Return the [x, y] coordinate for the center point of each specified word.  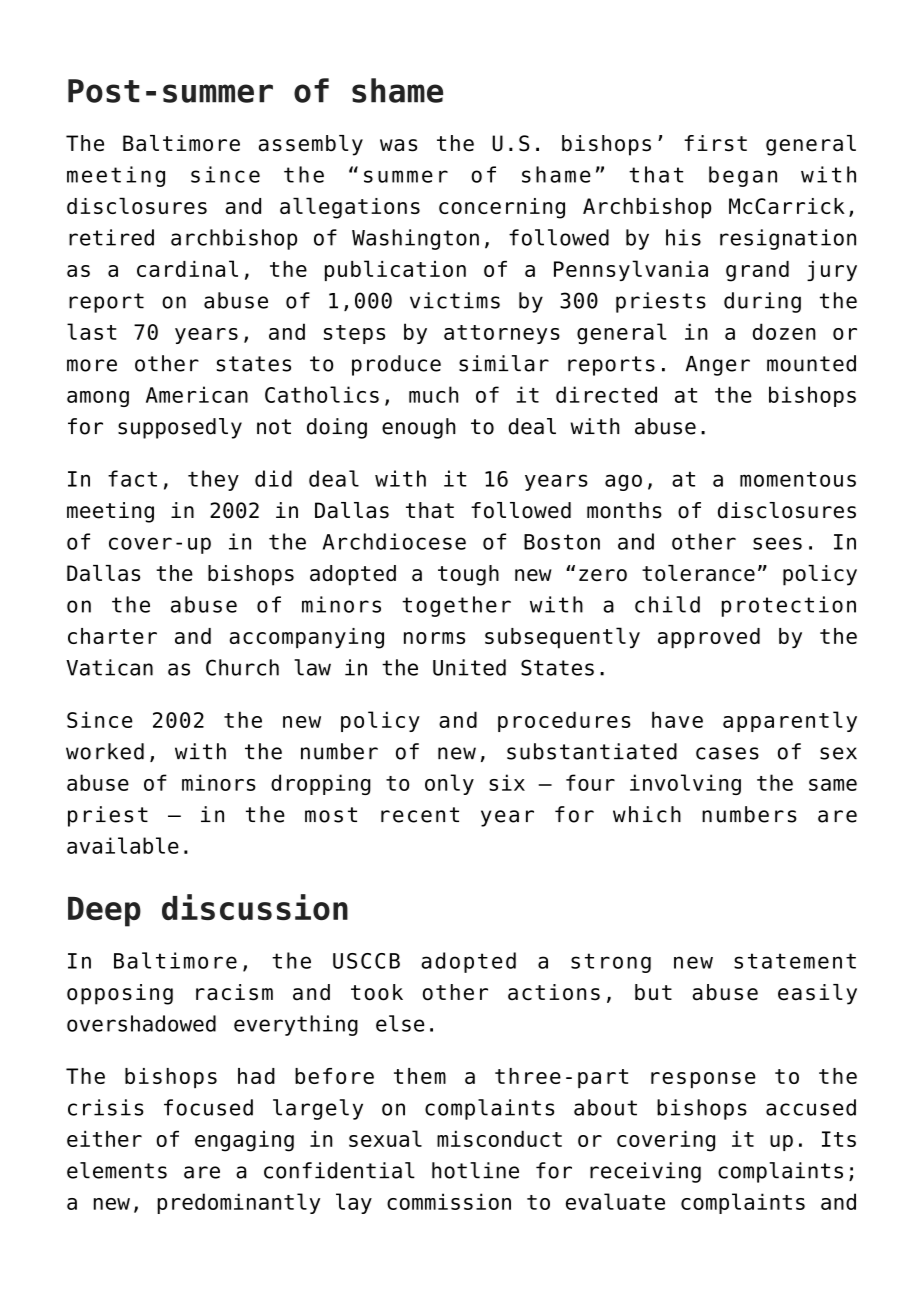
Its [839, 1139]
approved [709, 638]
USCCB [366, 961]
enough [419, 428]
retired [111, 237]
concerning [502, 208]
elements [117, 1170]
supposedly [180, 428]
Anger [718, 366]
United [469, 667]
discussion [255, 907]
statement [795, 961]
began [743, 176]
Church [242, 667]
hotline [475, 1170]
